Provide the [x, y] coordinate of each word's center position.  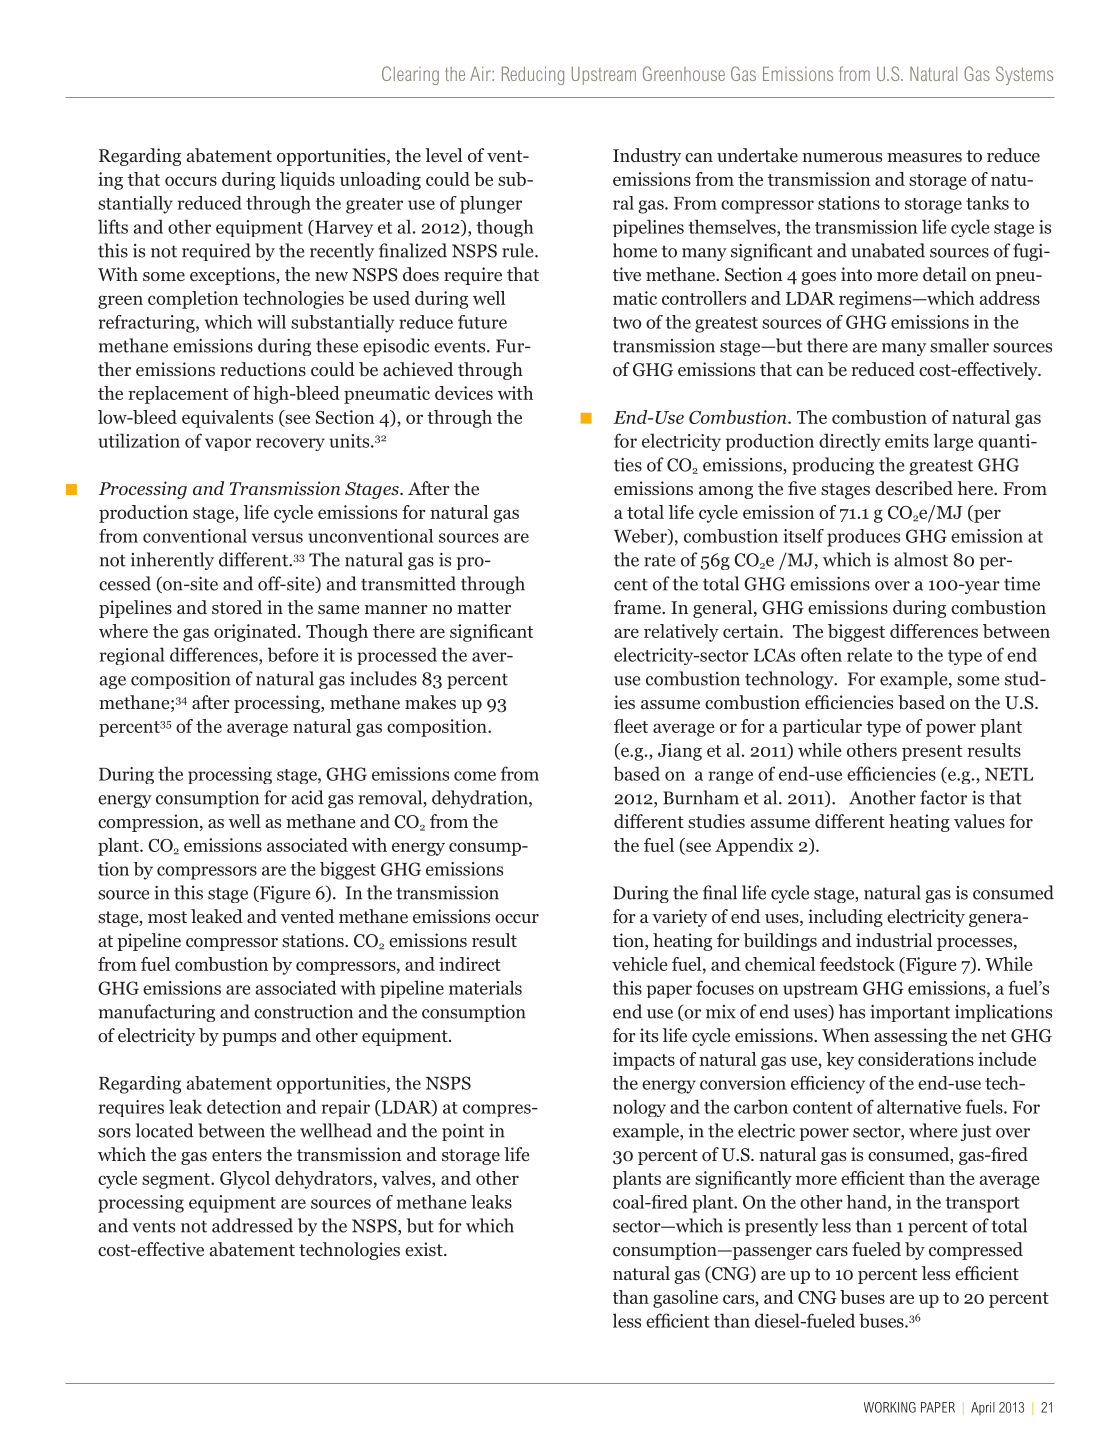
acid [307, 797]
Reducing [533, 76]
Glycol [245, 1180]
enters [237, 1155]
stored [237, 607]
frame [638, 607]
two [627, 323]
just [976, 1132]
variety [679, 918]
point [463, 1132]
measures [924, 157]
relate [869, 654]
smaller [959, 345]
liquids [307, 181]
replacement [178, 395]
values [979, 821]
